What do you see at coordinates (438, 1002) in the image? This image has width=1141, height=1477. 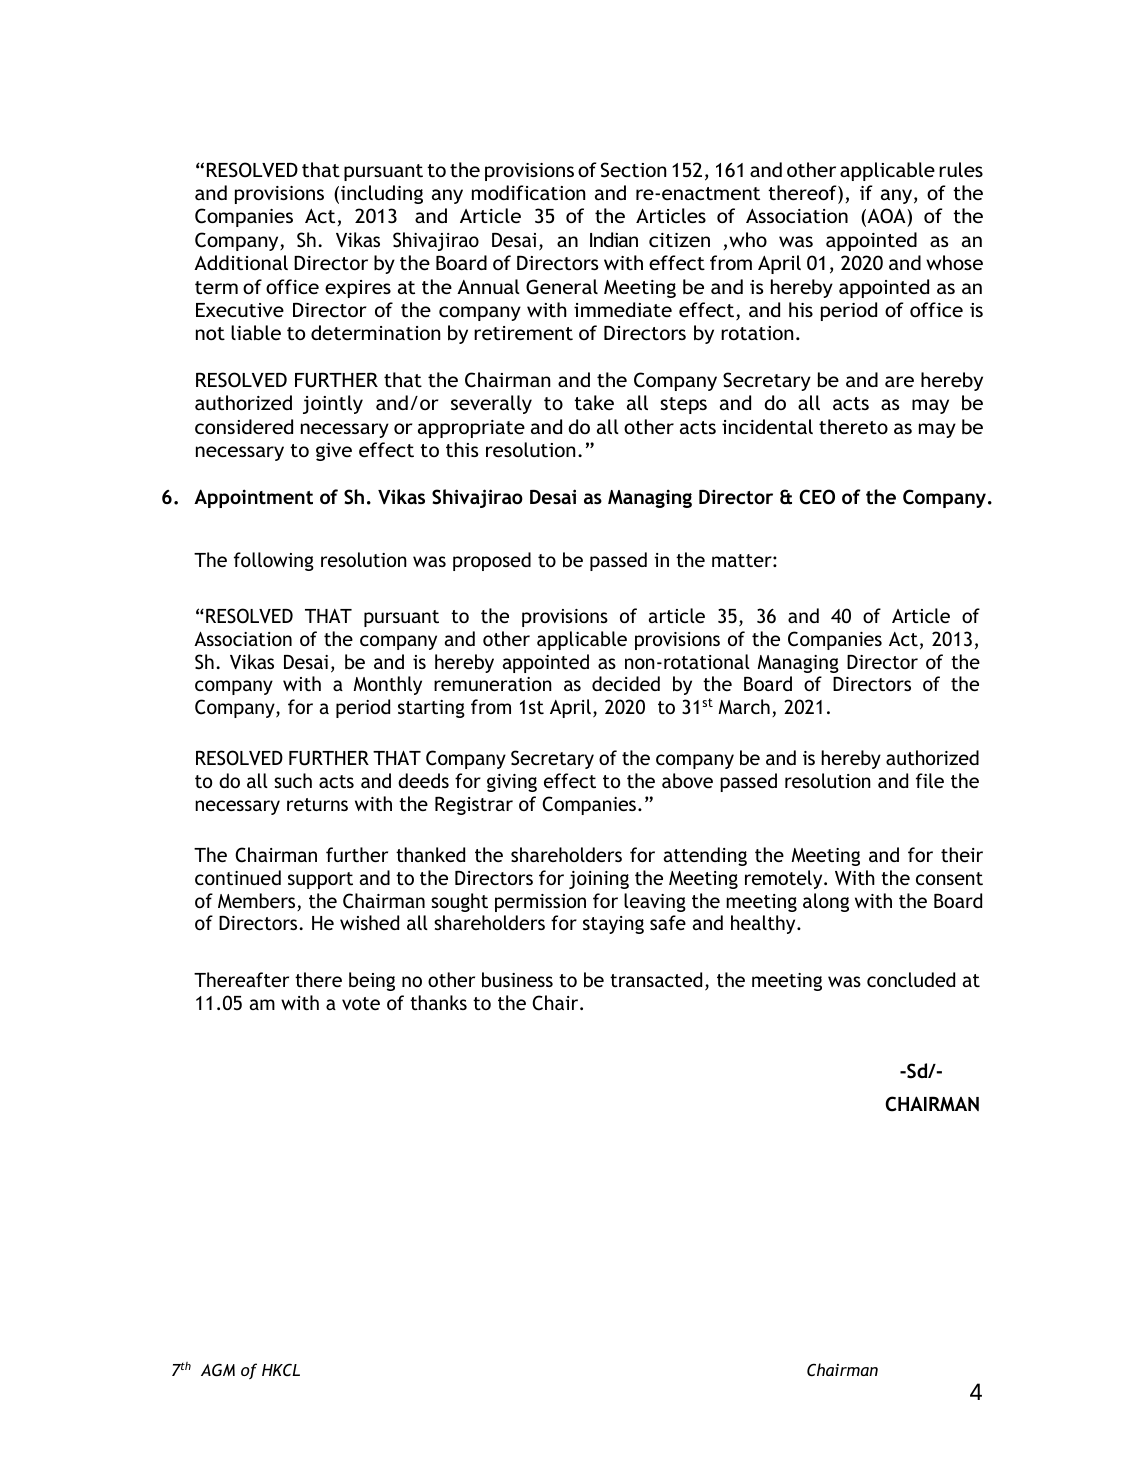 I see `thanks` at bounding box center [438, 1002].
